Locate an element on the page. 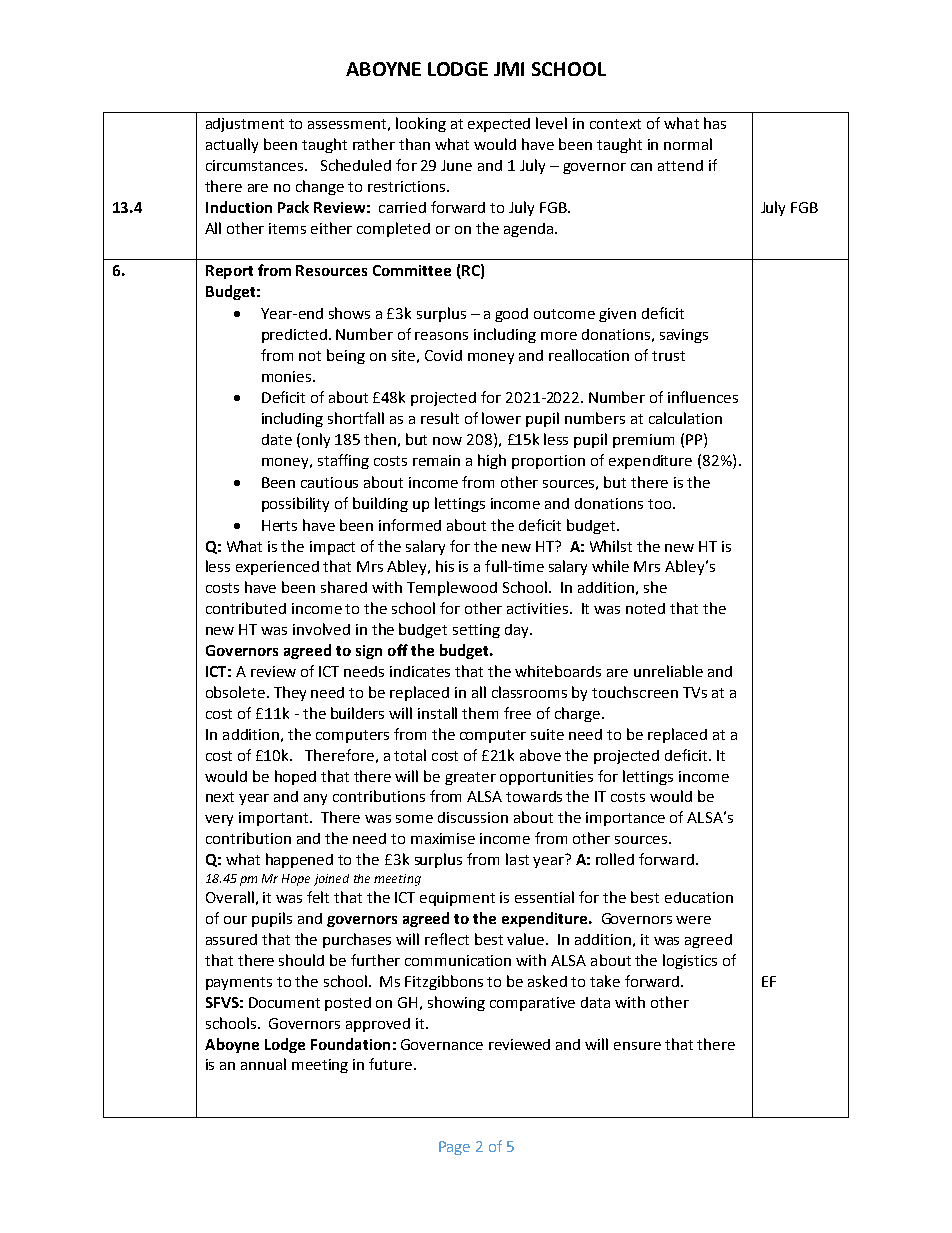  annual is located at coordinates (263, 1064).
